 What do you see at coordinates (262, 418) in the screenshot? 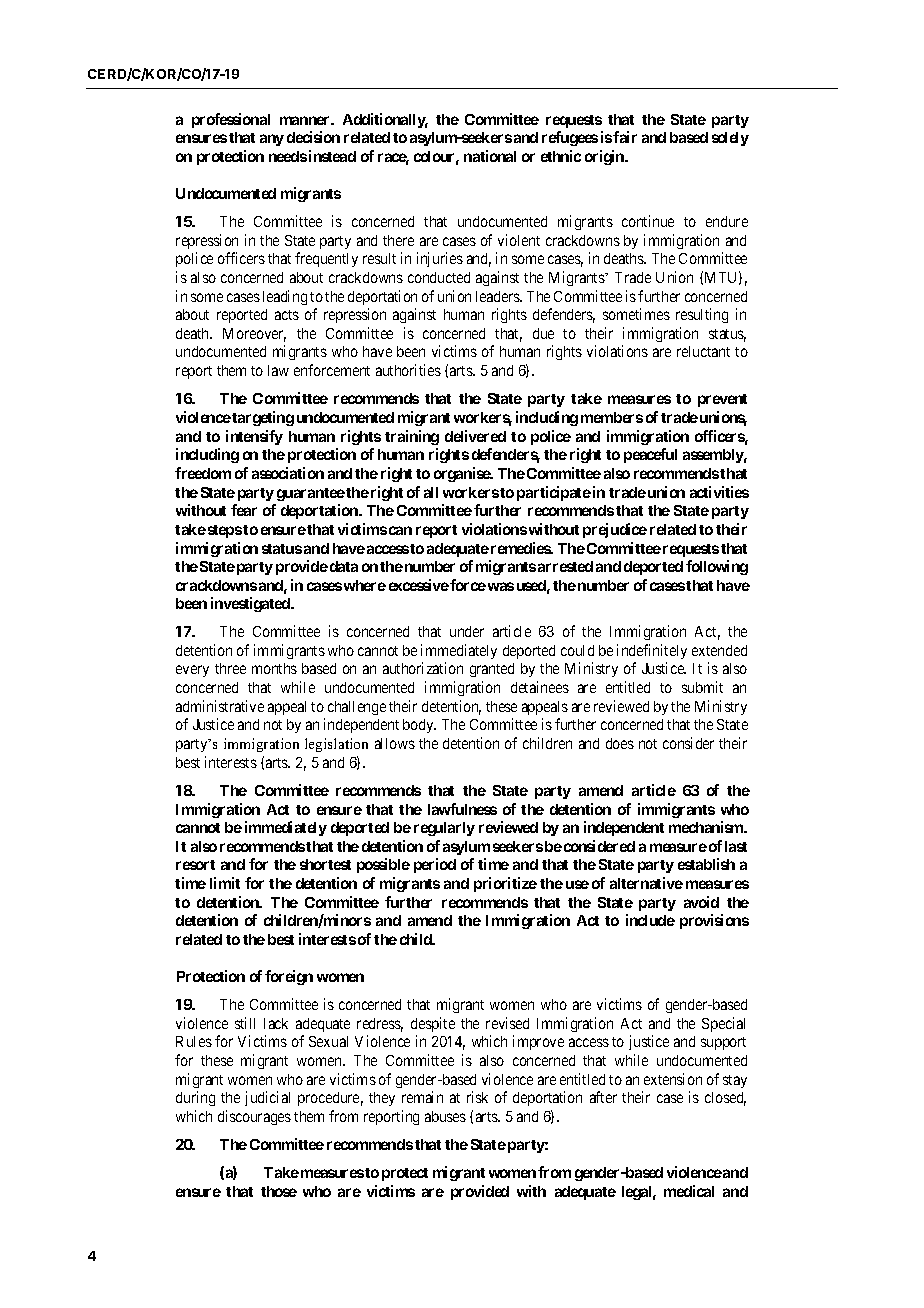
I see `targeting` at bounding box center [262, 418].
